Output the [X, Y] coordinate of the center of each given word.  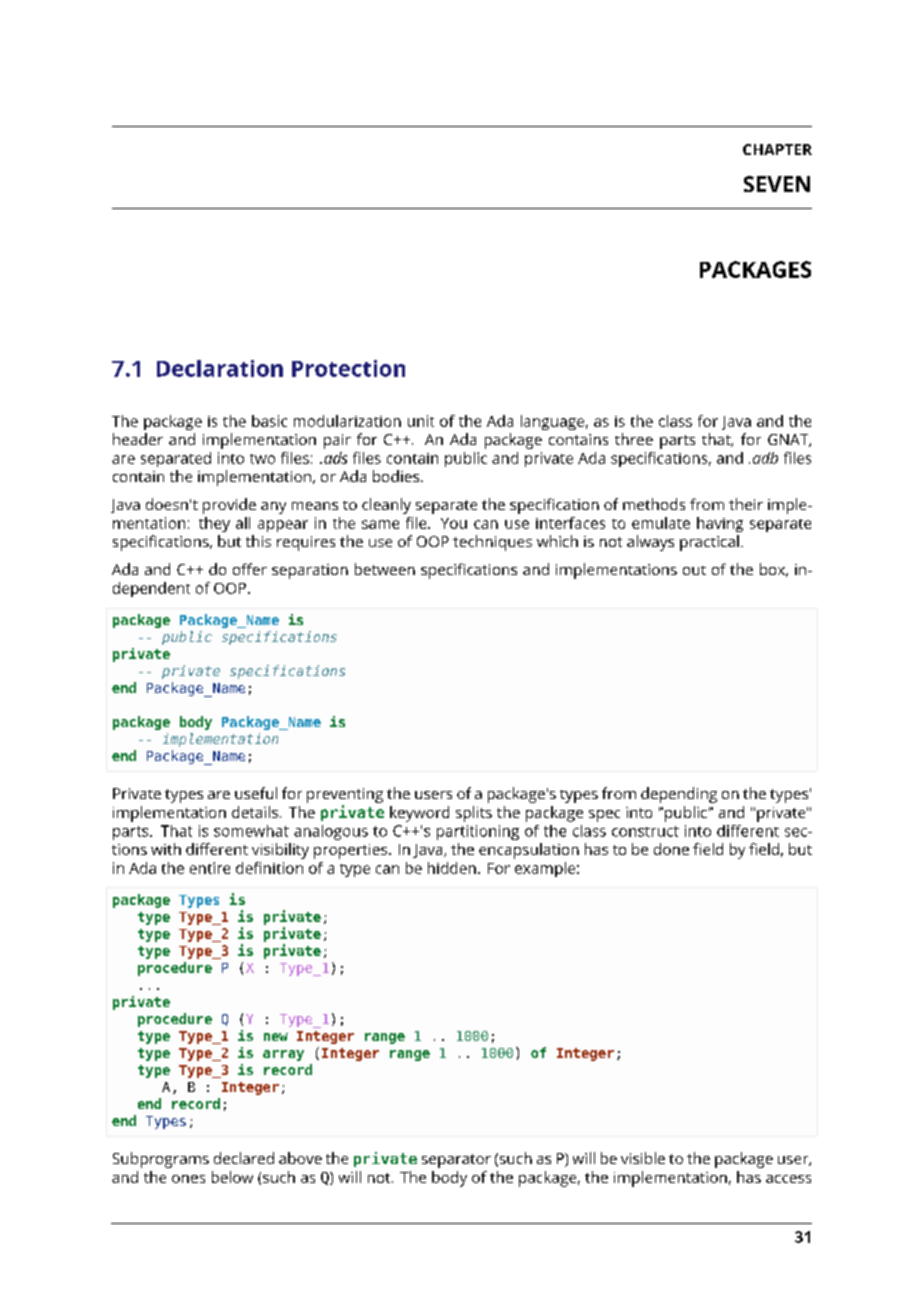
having [720, 524]
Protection [348, 368]
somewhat [251, 831]
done [671, 849]
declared [244, 1158]
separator [456, 1161]
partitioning [478, 832]
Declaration [220, 368]
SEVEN [777, 184]
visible [643, 1158]
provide [229, 506]
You [454, 523]
